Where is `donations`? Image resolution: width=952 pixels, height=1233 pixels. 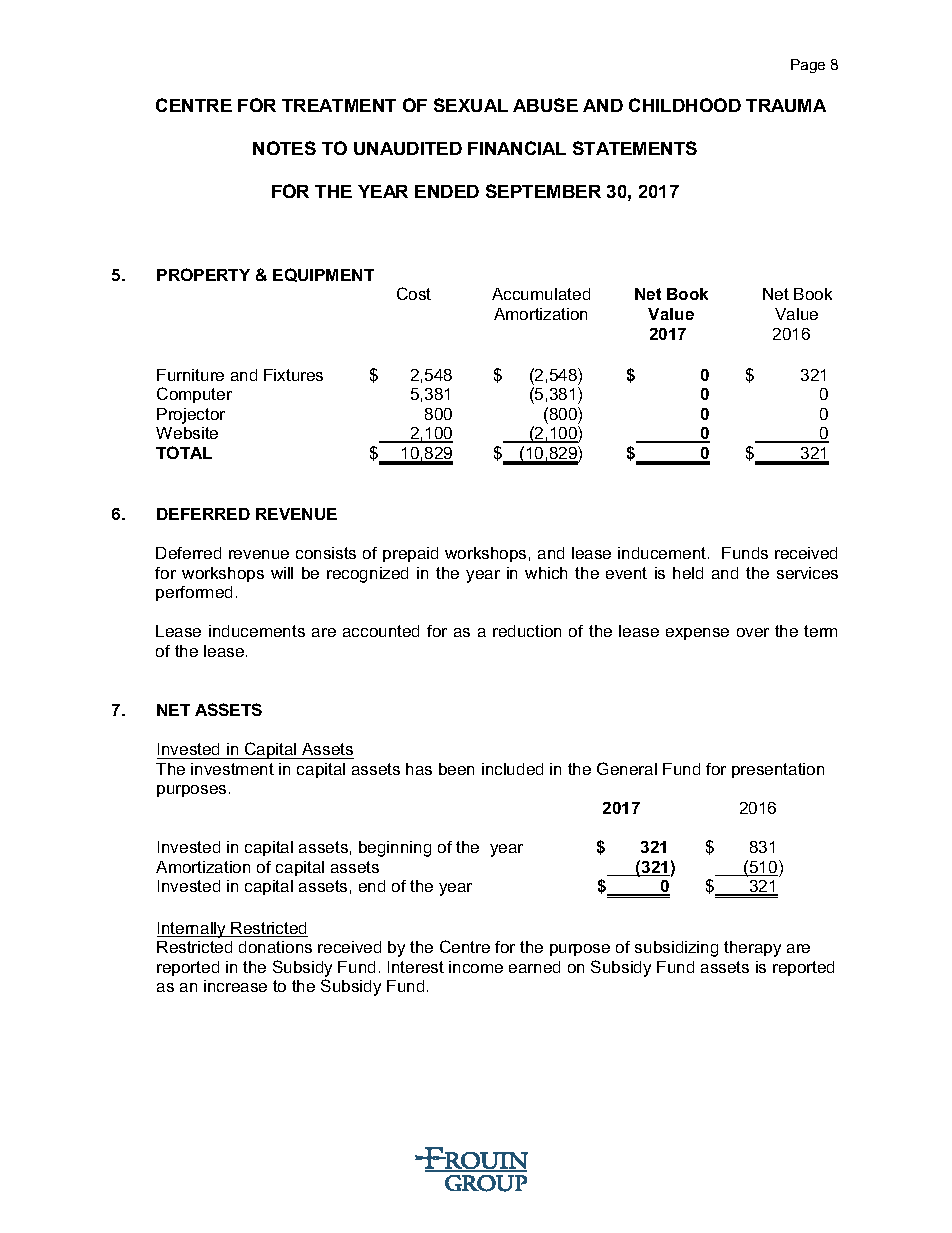 donations is located at coordinates (275, 947).
